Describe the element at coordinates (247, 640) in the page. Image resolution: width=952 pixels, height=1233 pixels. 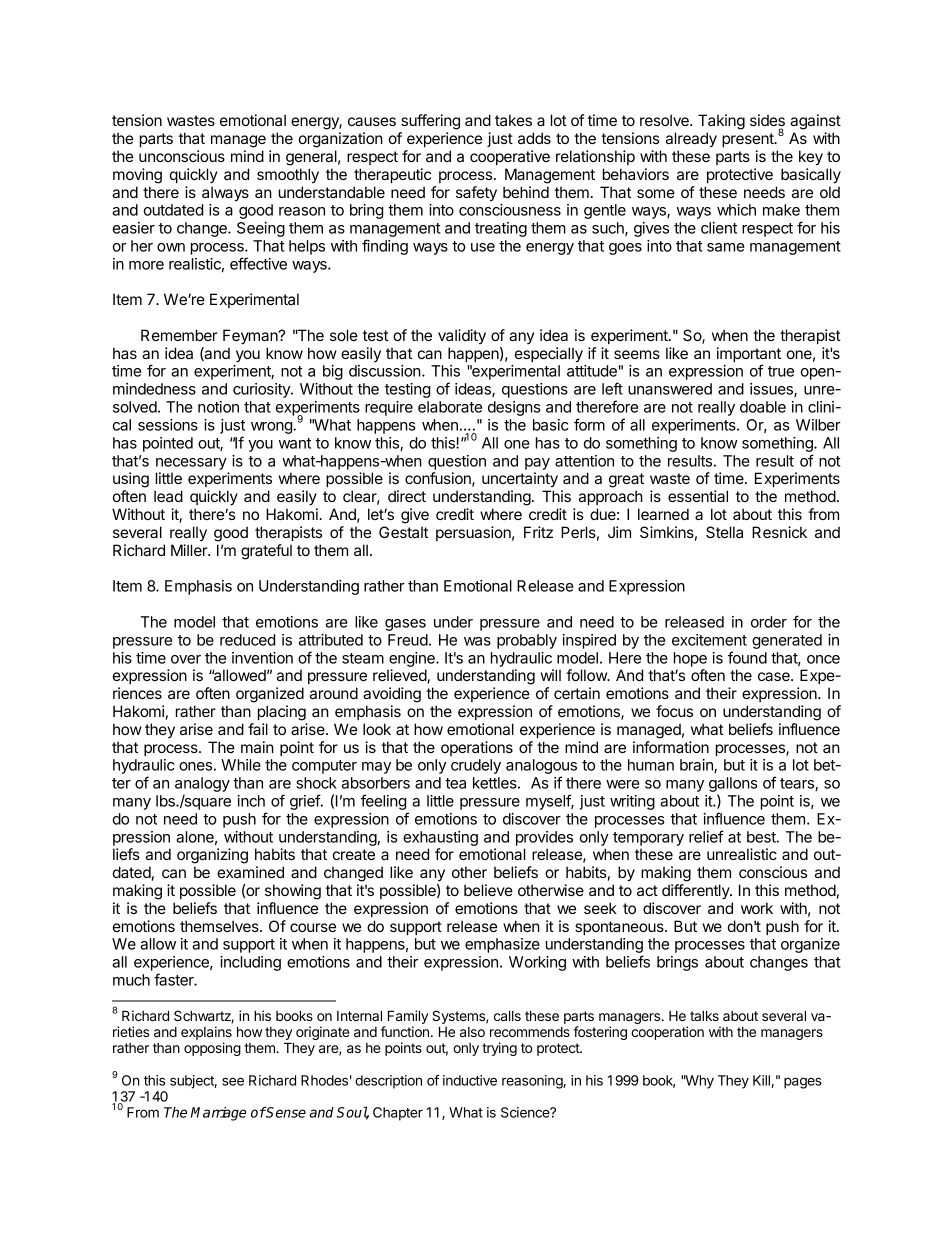
I see `reduced` at that location.
